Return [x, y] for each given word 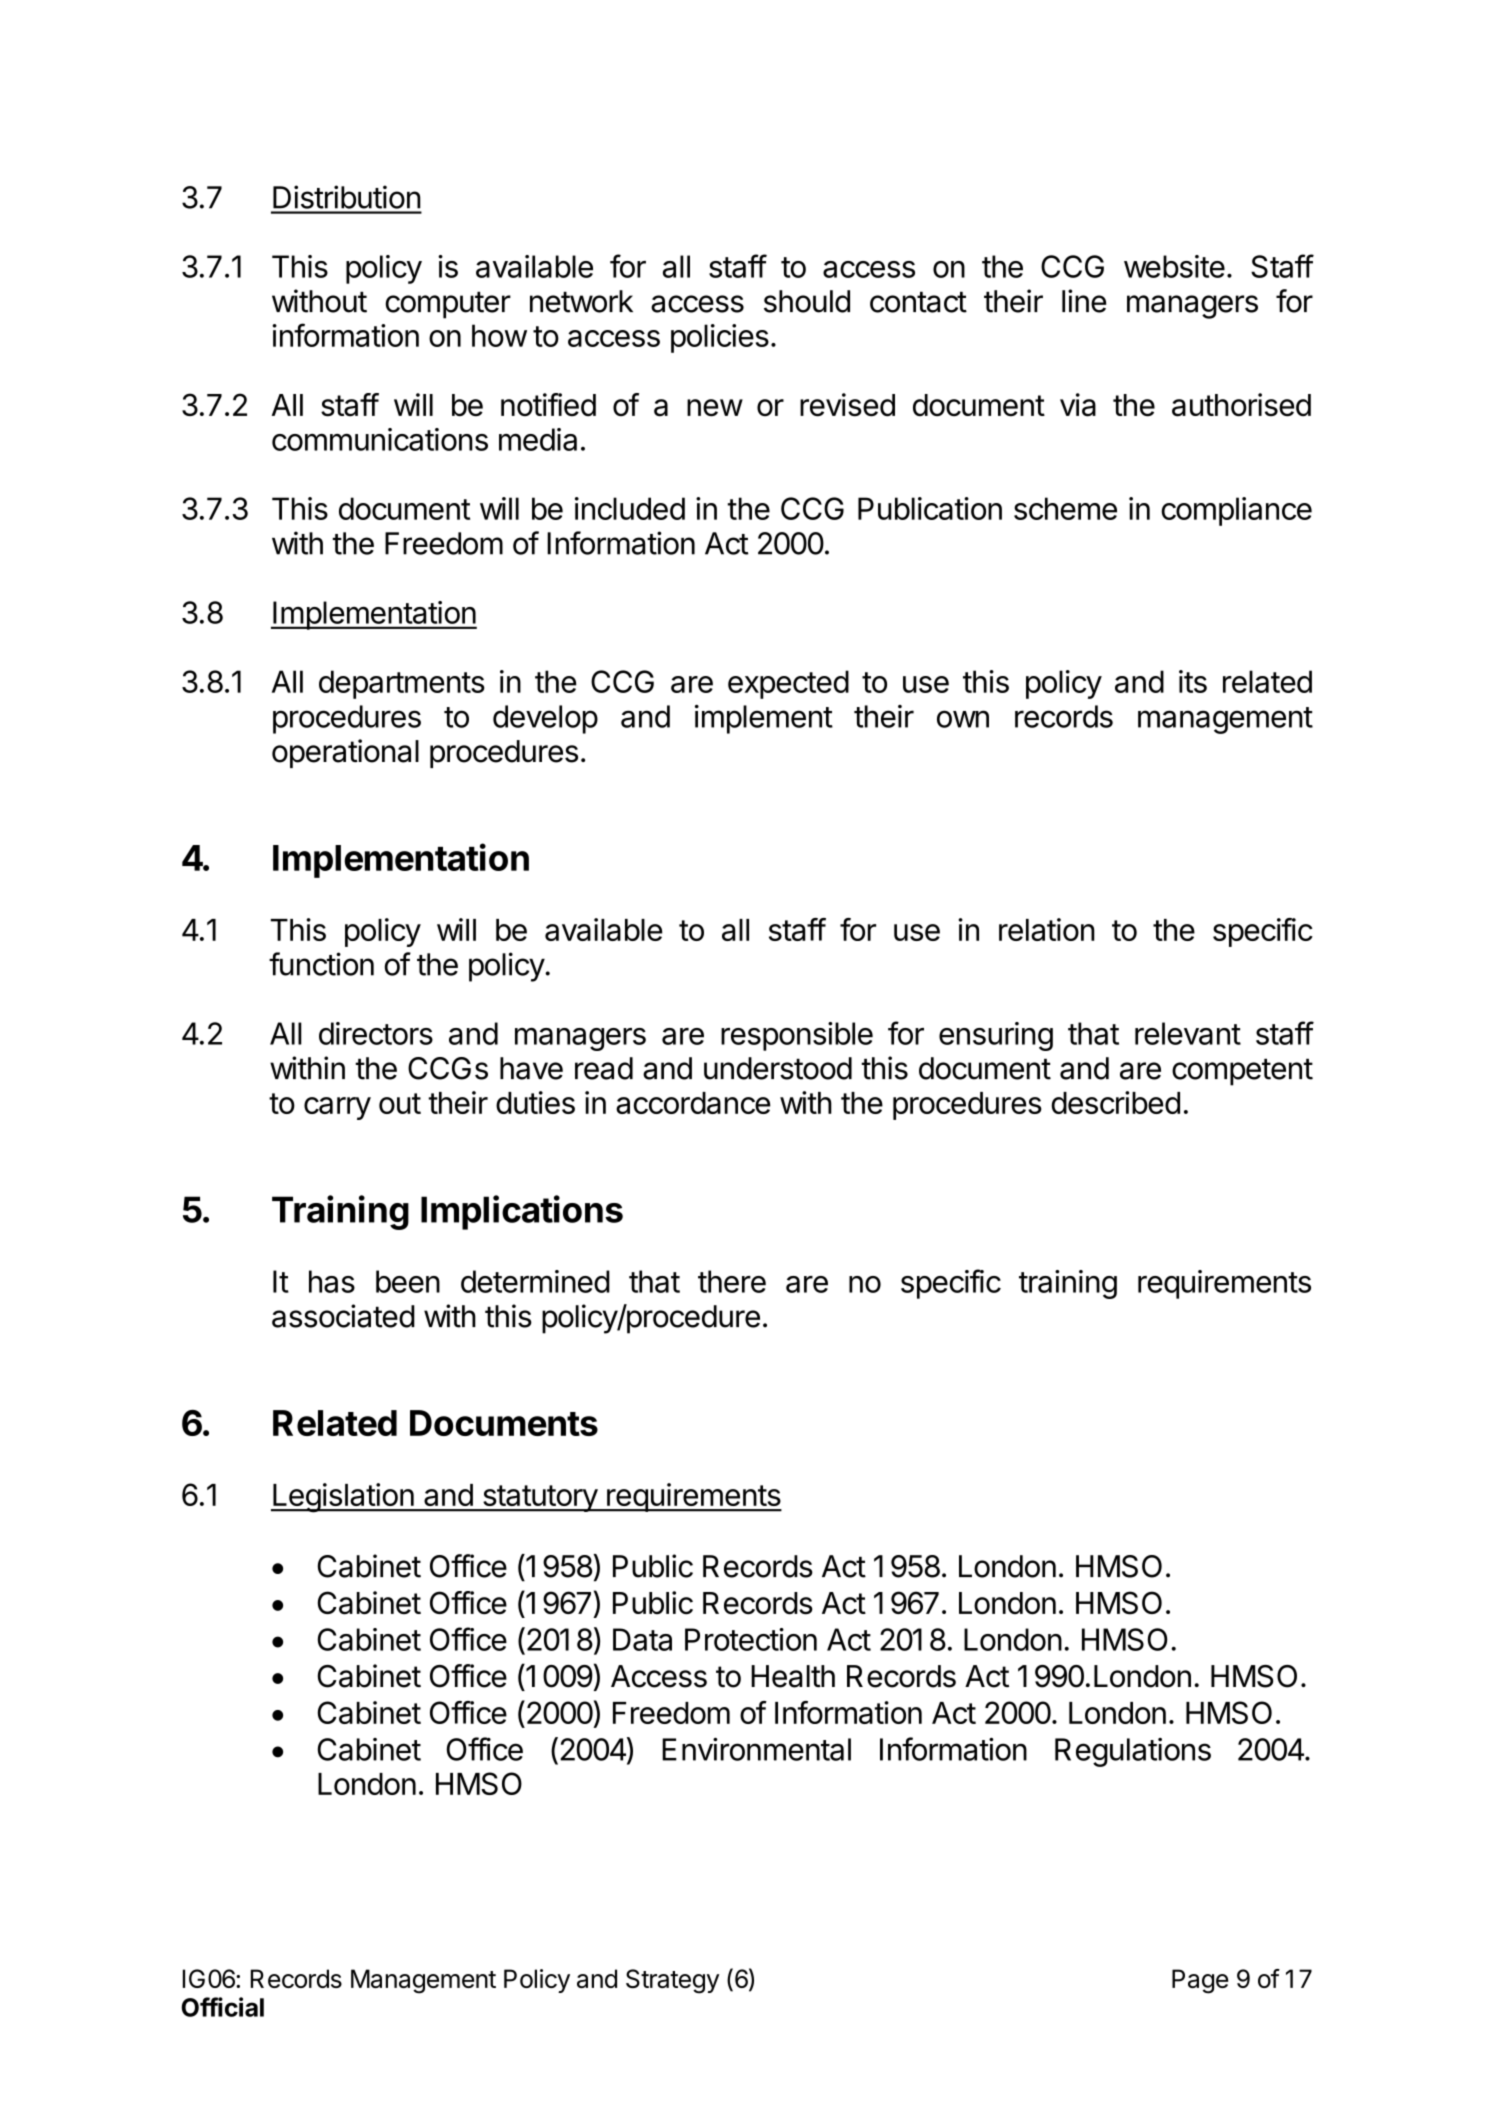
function [321, 964]
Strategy [672, 1981]
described [1115, 1102]
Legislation [343, 1498]
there [732, 1281]
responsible [797, 1036]
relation [1047, 929]
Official [222, 2007]
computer [448, 305]
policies [720, 338]
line [1084, 301]
